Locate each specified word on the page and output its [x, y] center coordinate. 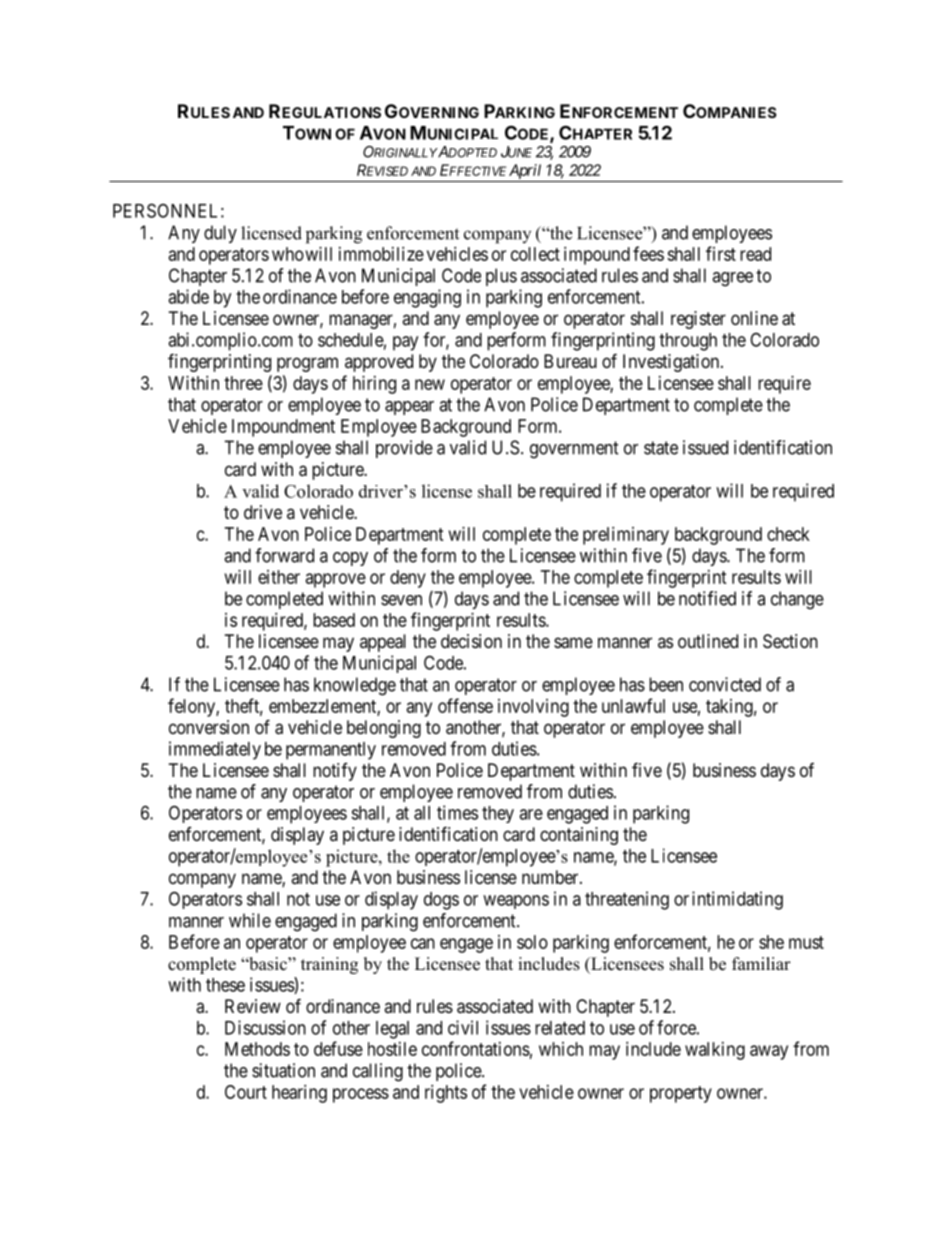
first [721, 253]
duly [220, 234]
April [525, 171]
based [334, 620]
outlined [708, 641]
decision [471, 641]
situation [283, 1070]
